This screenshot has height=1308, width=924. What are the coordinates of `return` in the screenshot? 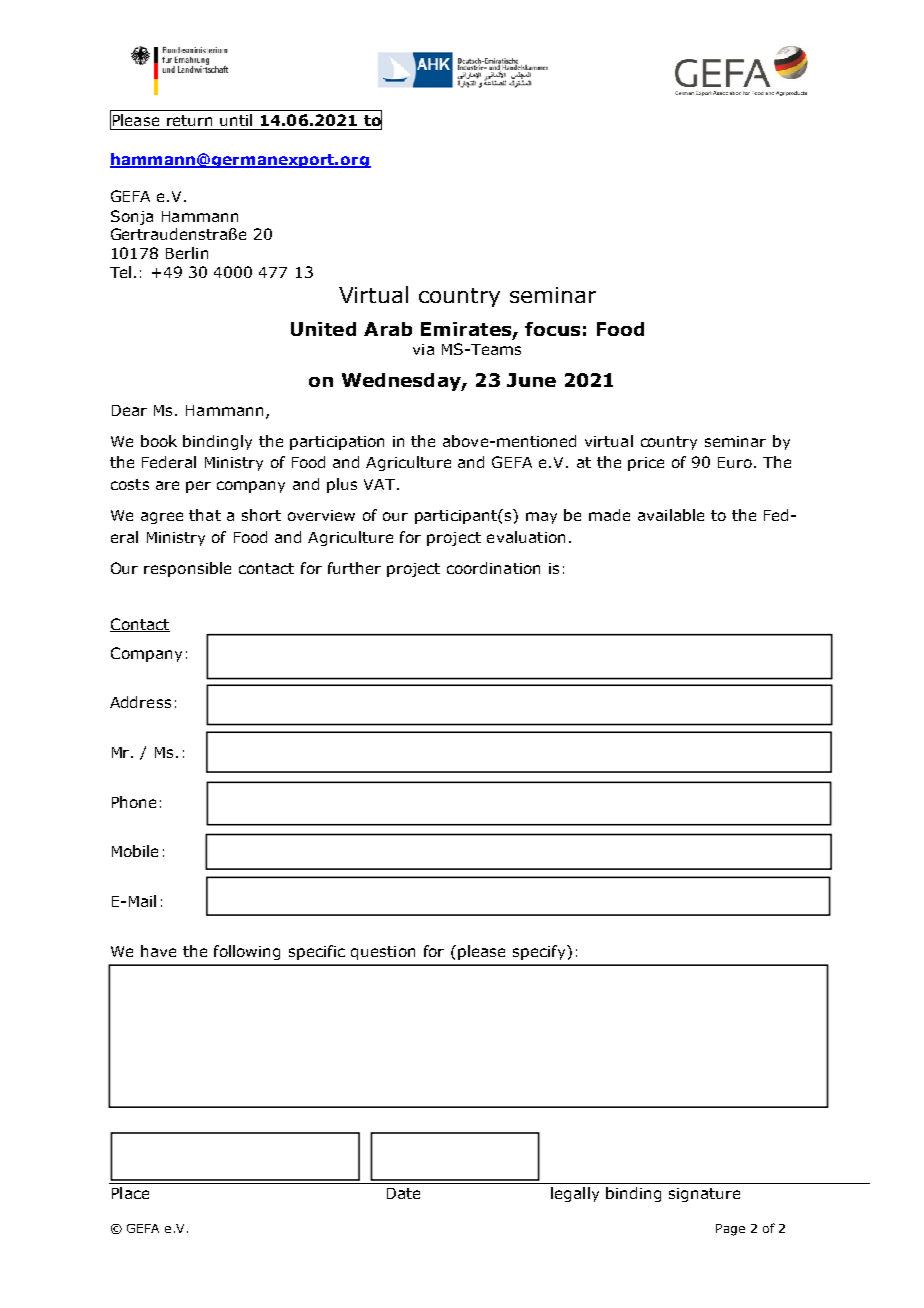 It's located at (189, 120).
